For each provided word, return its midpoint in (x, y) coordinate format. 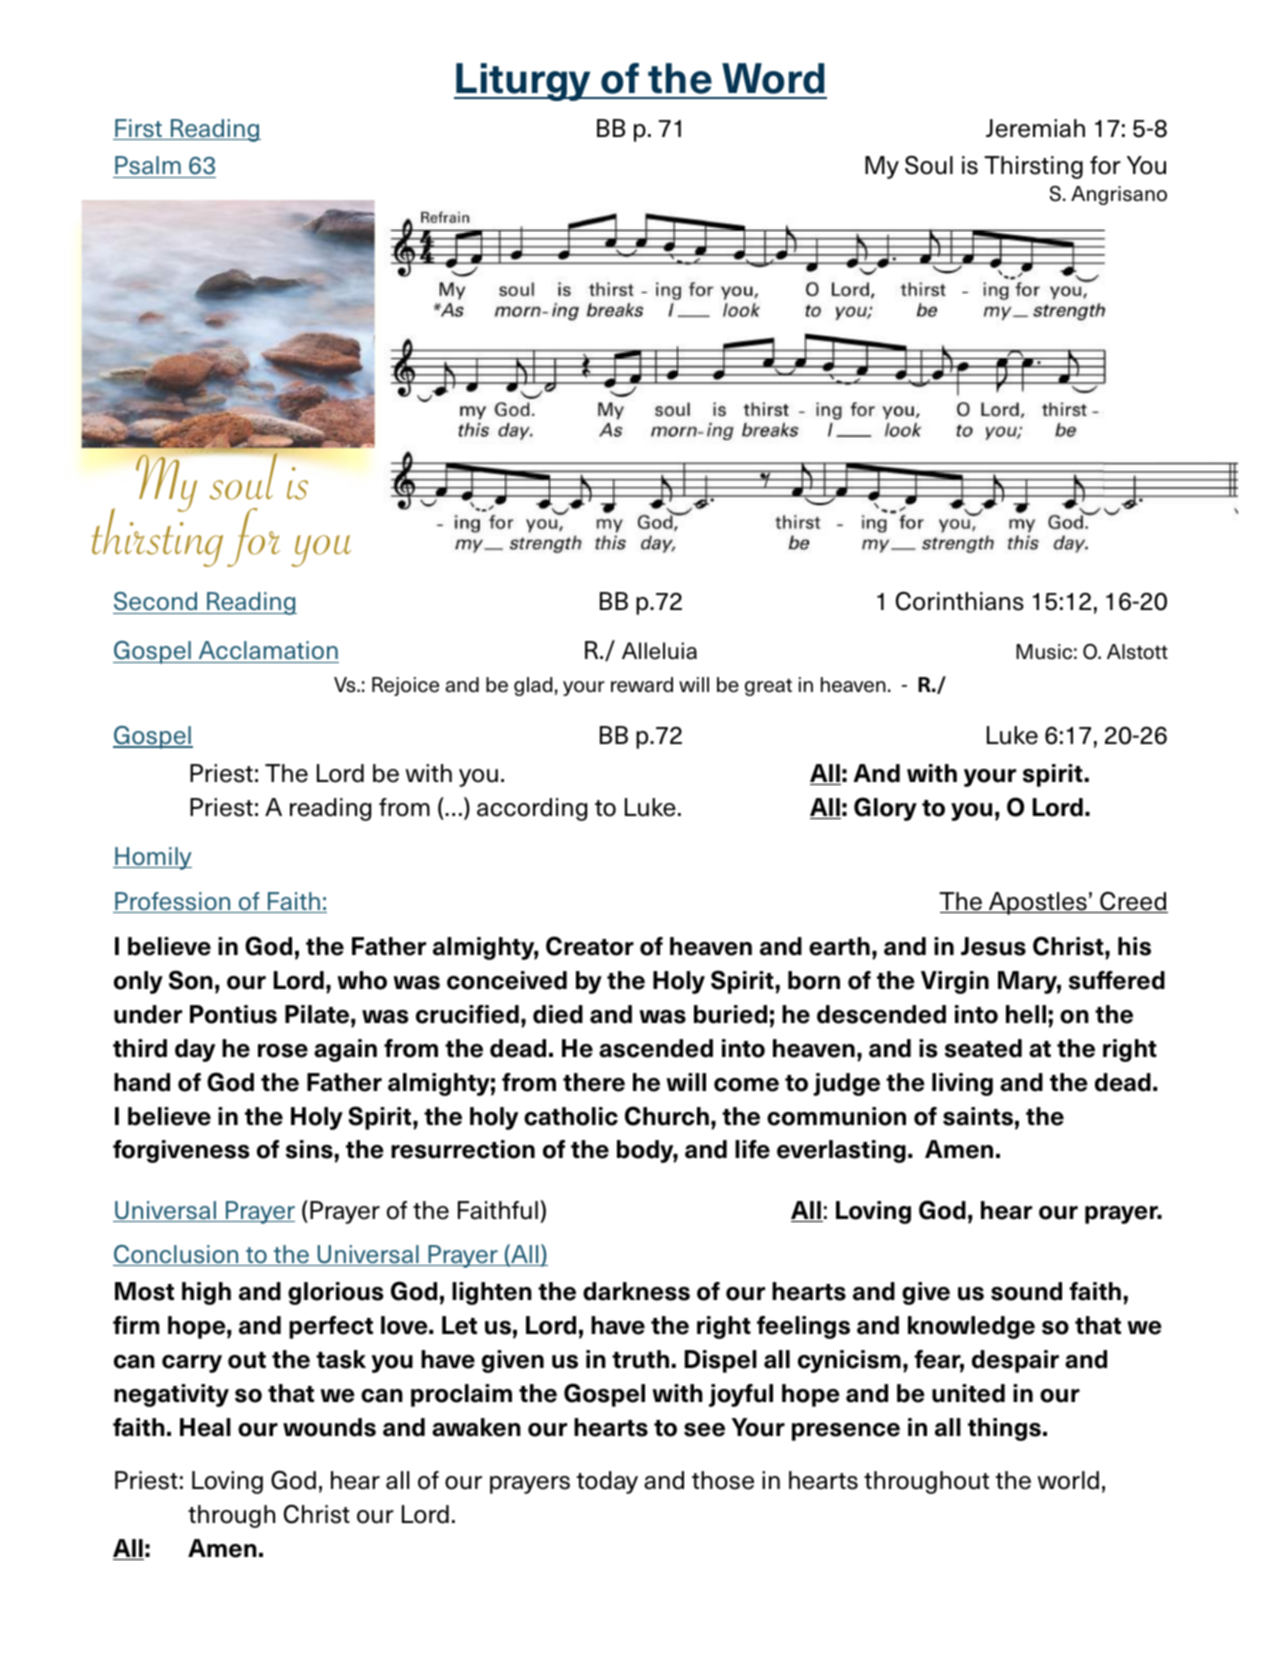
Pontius (233, 1014)
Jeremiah (1035, 128)
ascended (656, 1048)
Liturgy (524, 82)
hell (1026, 1014)
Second (155, 601)
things (1004, 1429)
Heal (205, 1427)
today (607, 1482)
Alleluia (659, 651)
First (139, 129)
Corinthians (960, 601)
